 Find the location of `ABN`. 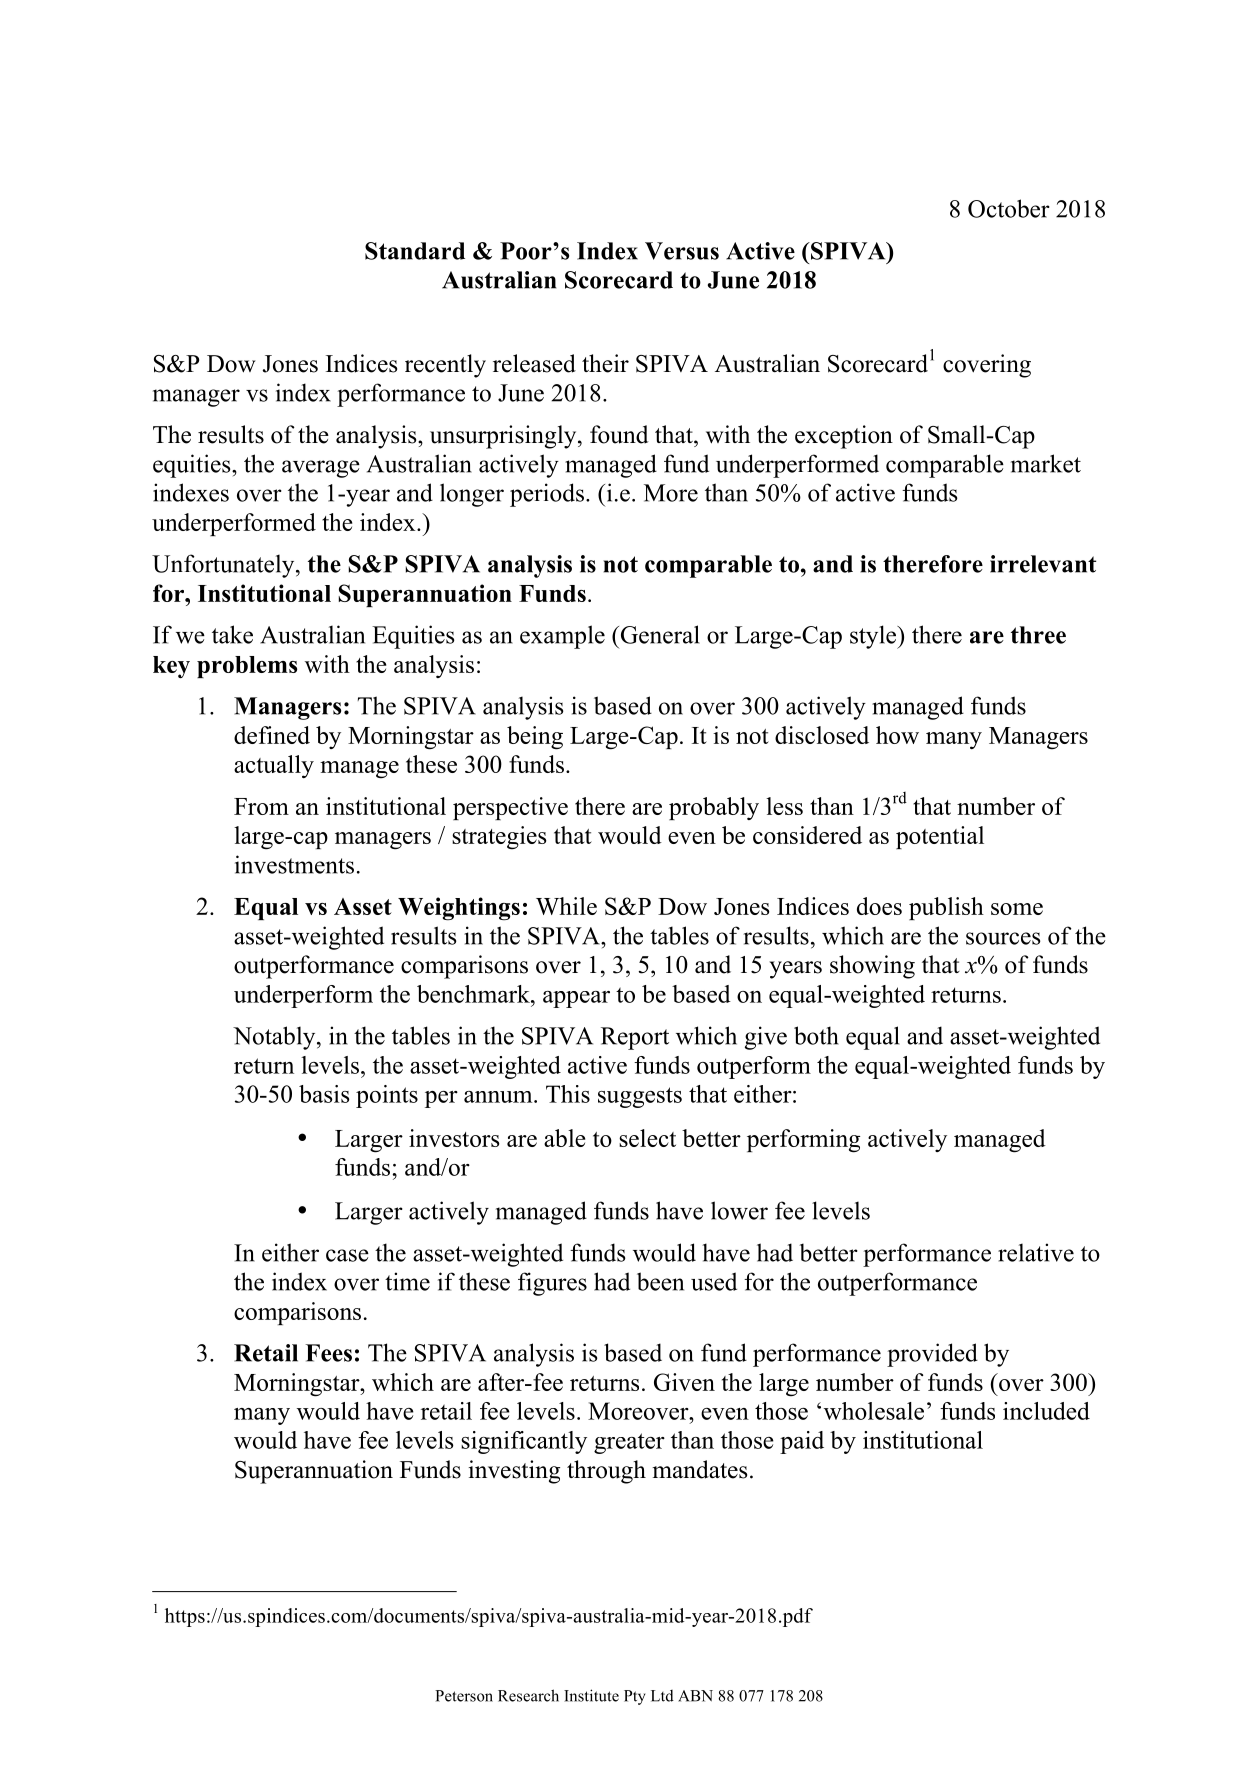

ABN is located at coordinates (695, 1696).
